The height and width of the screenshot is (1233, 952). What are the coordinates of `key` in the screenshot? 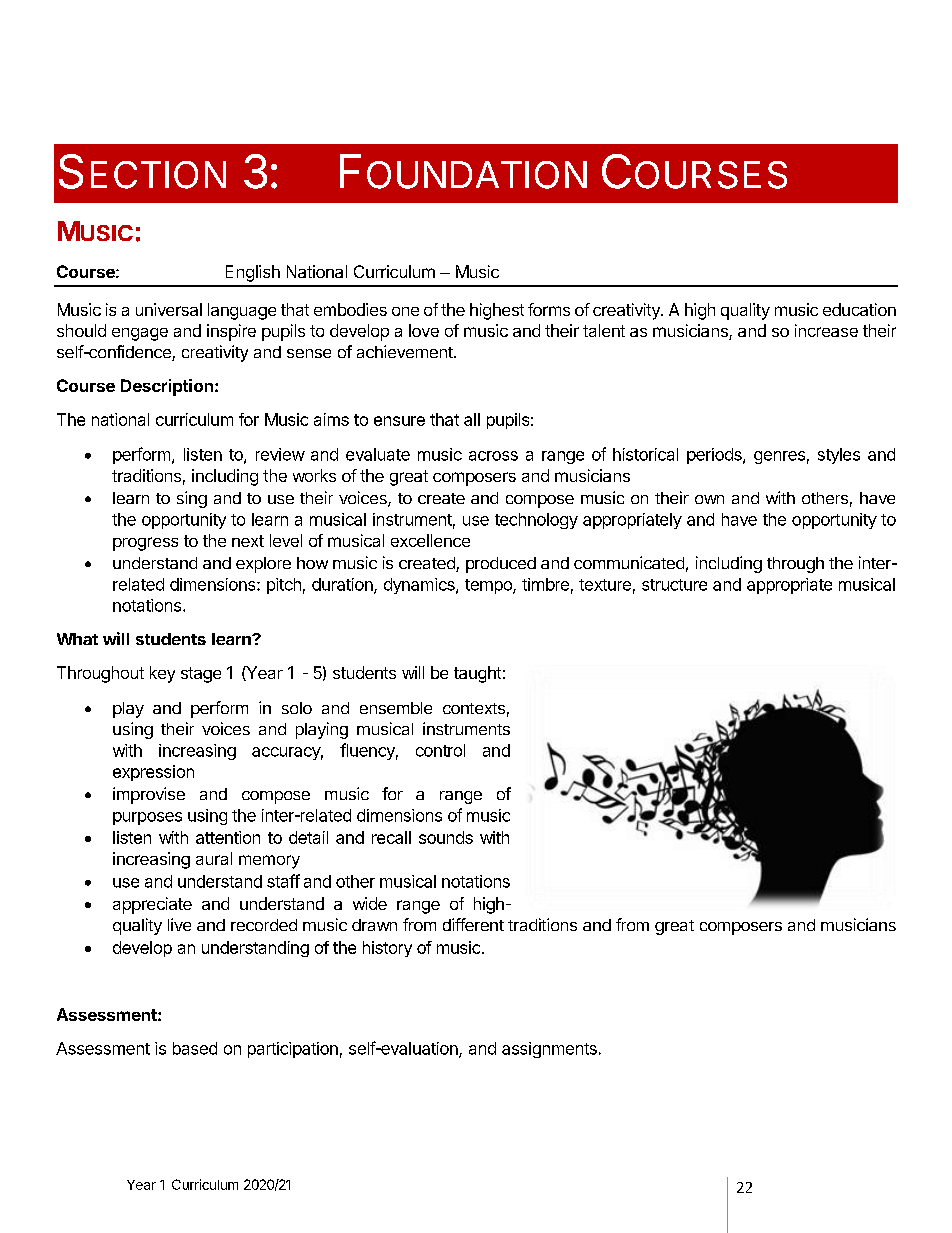 It's located at (162, 674).
